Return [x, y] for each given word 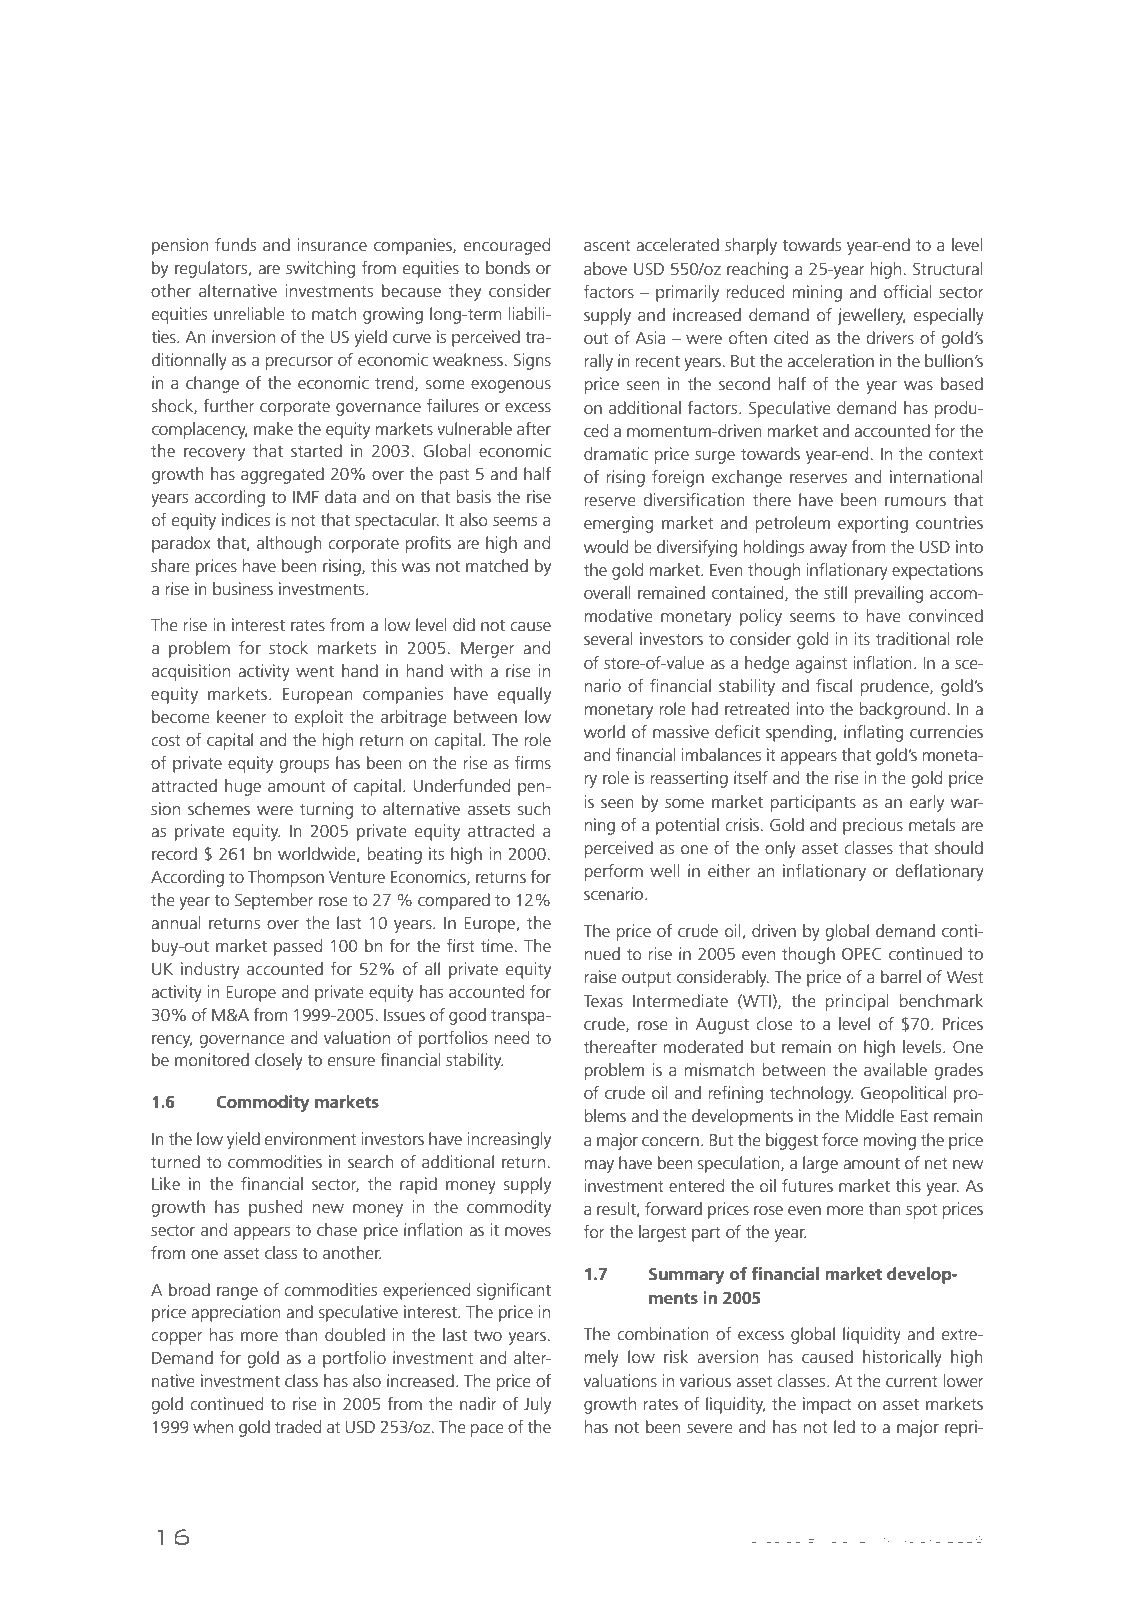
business [243, 588]
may [599, 1166]
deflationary [939, 872]
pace [487, 1430]
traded [298, 1426]
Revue [761, 1539]
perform [614, 872]
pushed [275, 1208]
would [606, 546]
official [908, 291]
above [605, 268]
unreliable [249, 313]
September [274, 901]
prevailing [889, 594]
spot [921, 1211]
